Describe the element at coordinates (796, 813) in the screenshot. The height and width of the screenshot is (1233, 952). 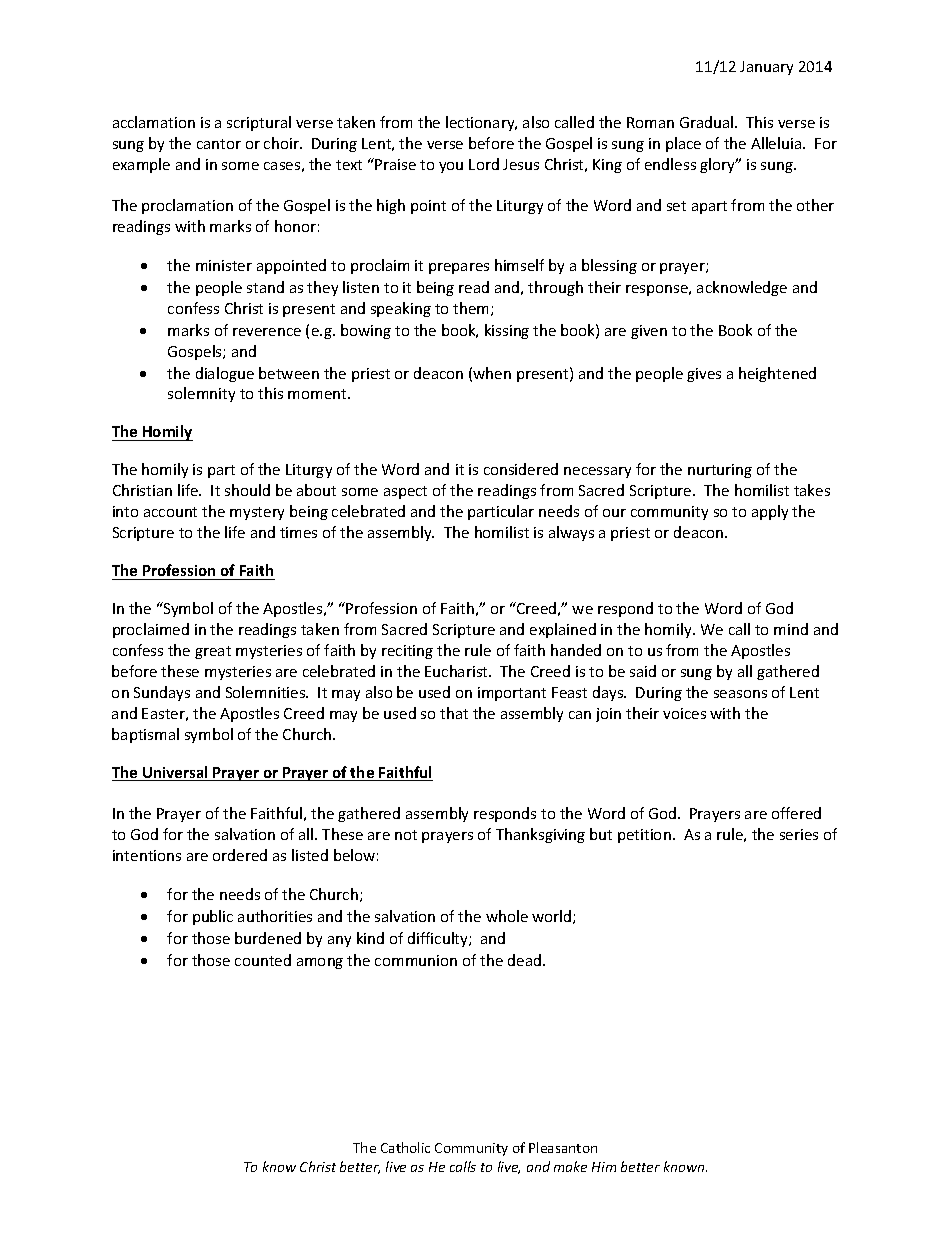
I see `offered` at that location.
